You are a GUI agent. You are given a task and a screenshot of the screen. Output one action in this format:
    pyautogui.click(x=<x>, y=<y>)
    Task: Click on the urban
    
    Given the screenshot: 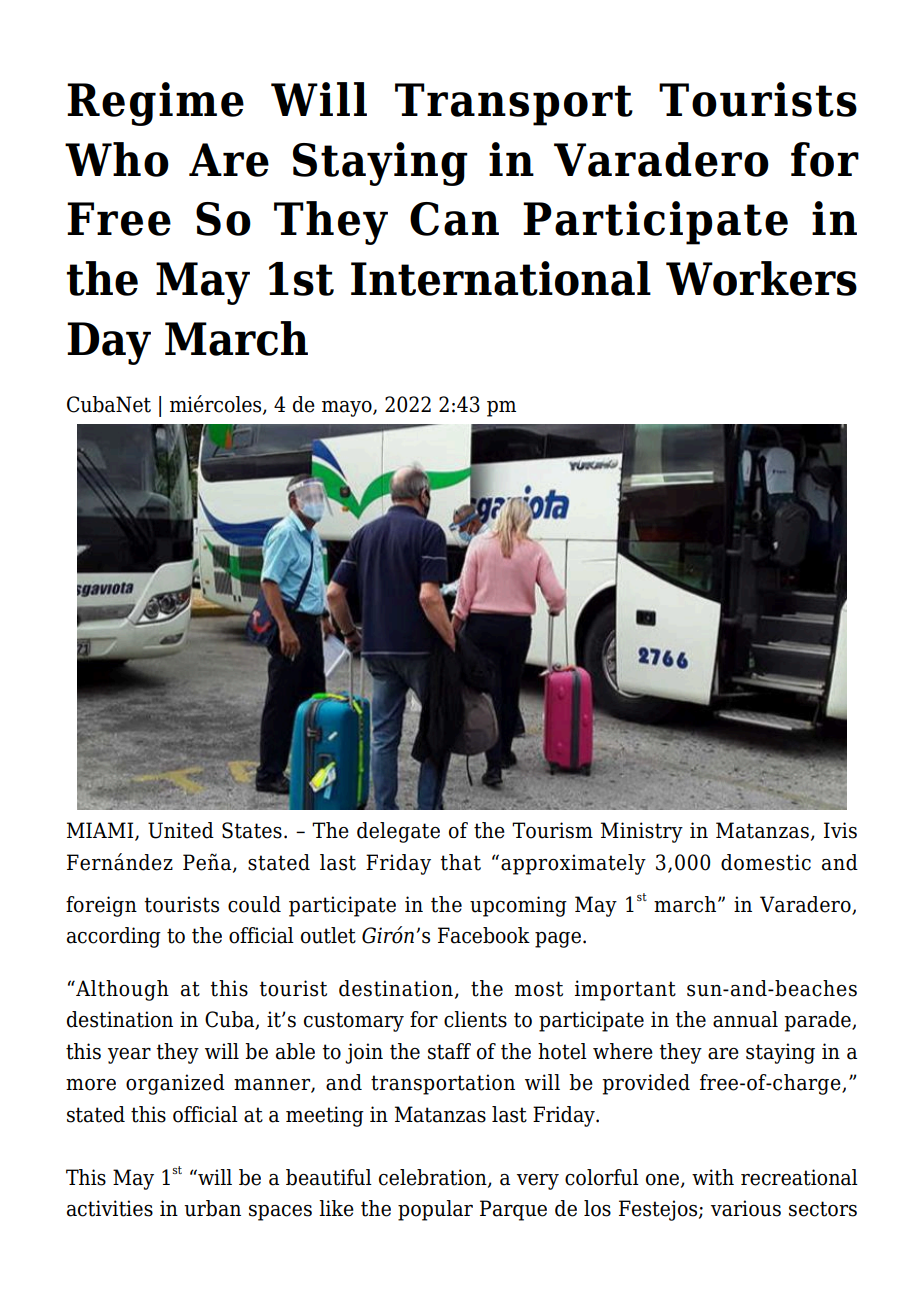 What is the action you would take?
    pyautogui.click(x=212, y=1208)
